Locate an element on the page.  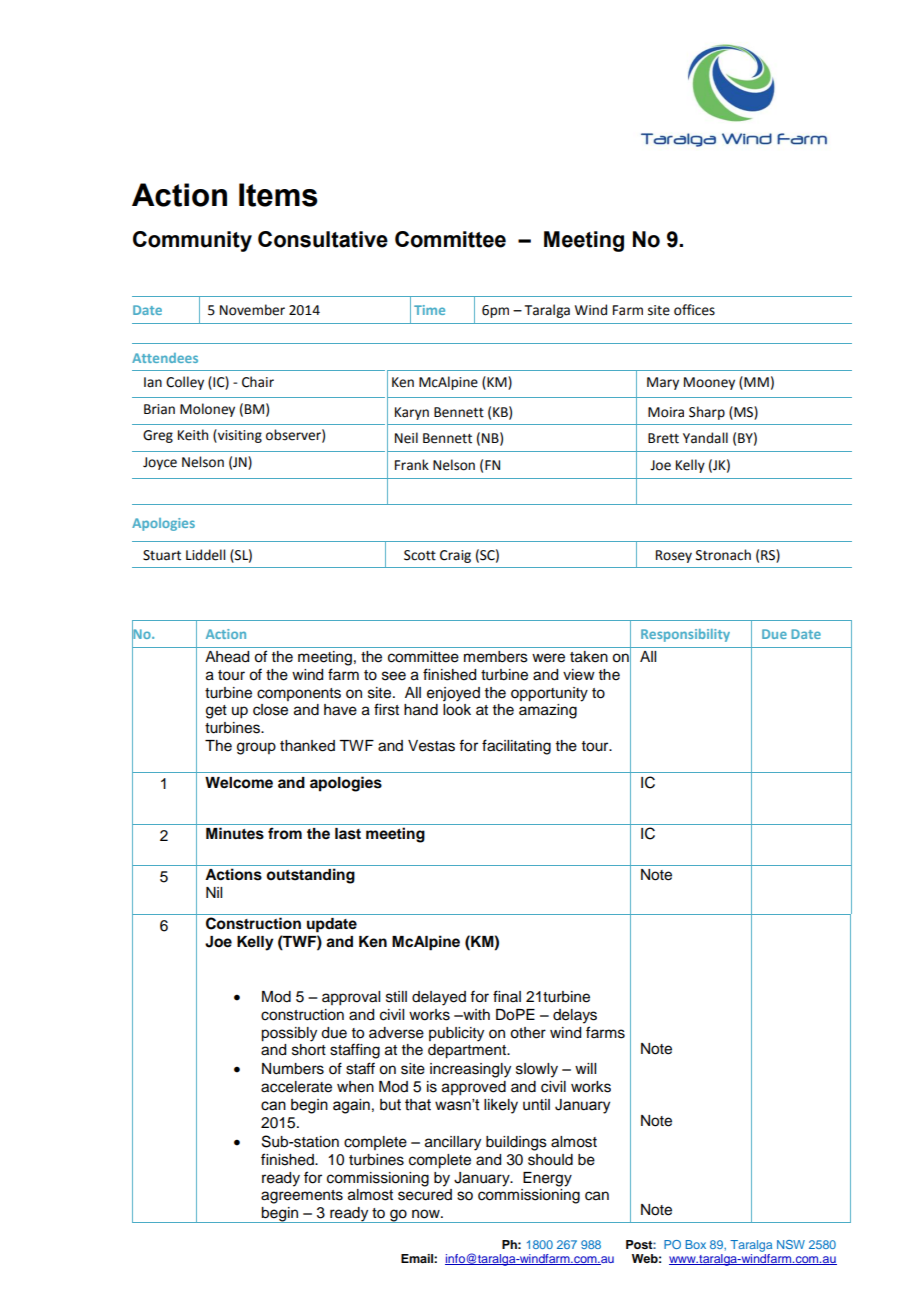
Responsibility is located at coordinates (685, 635).
